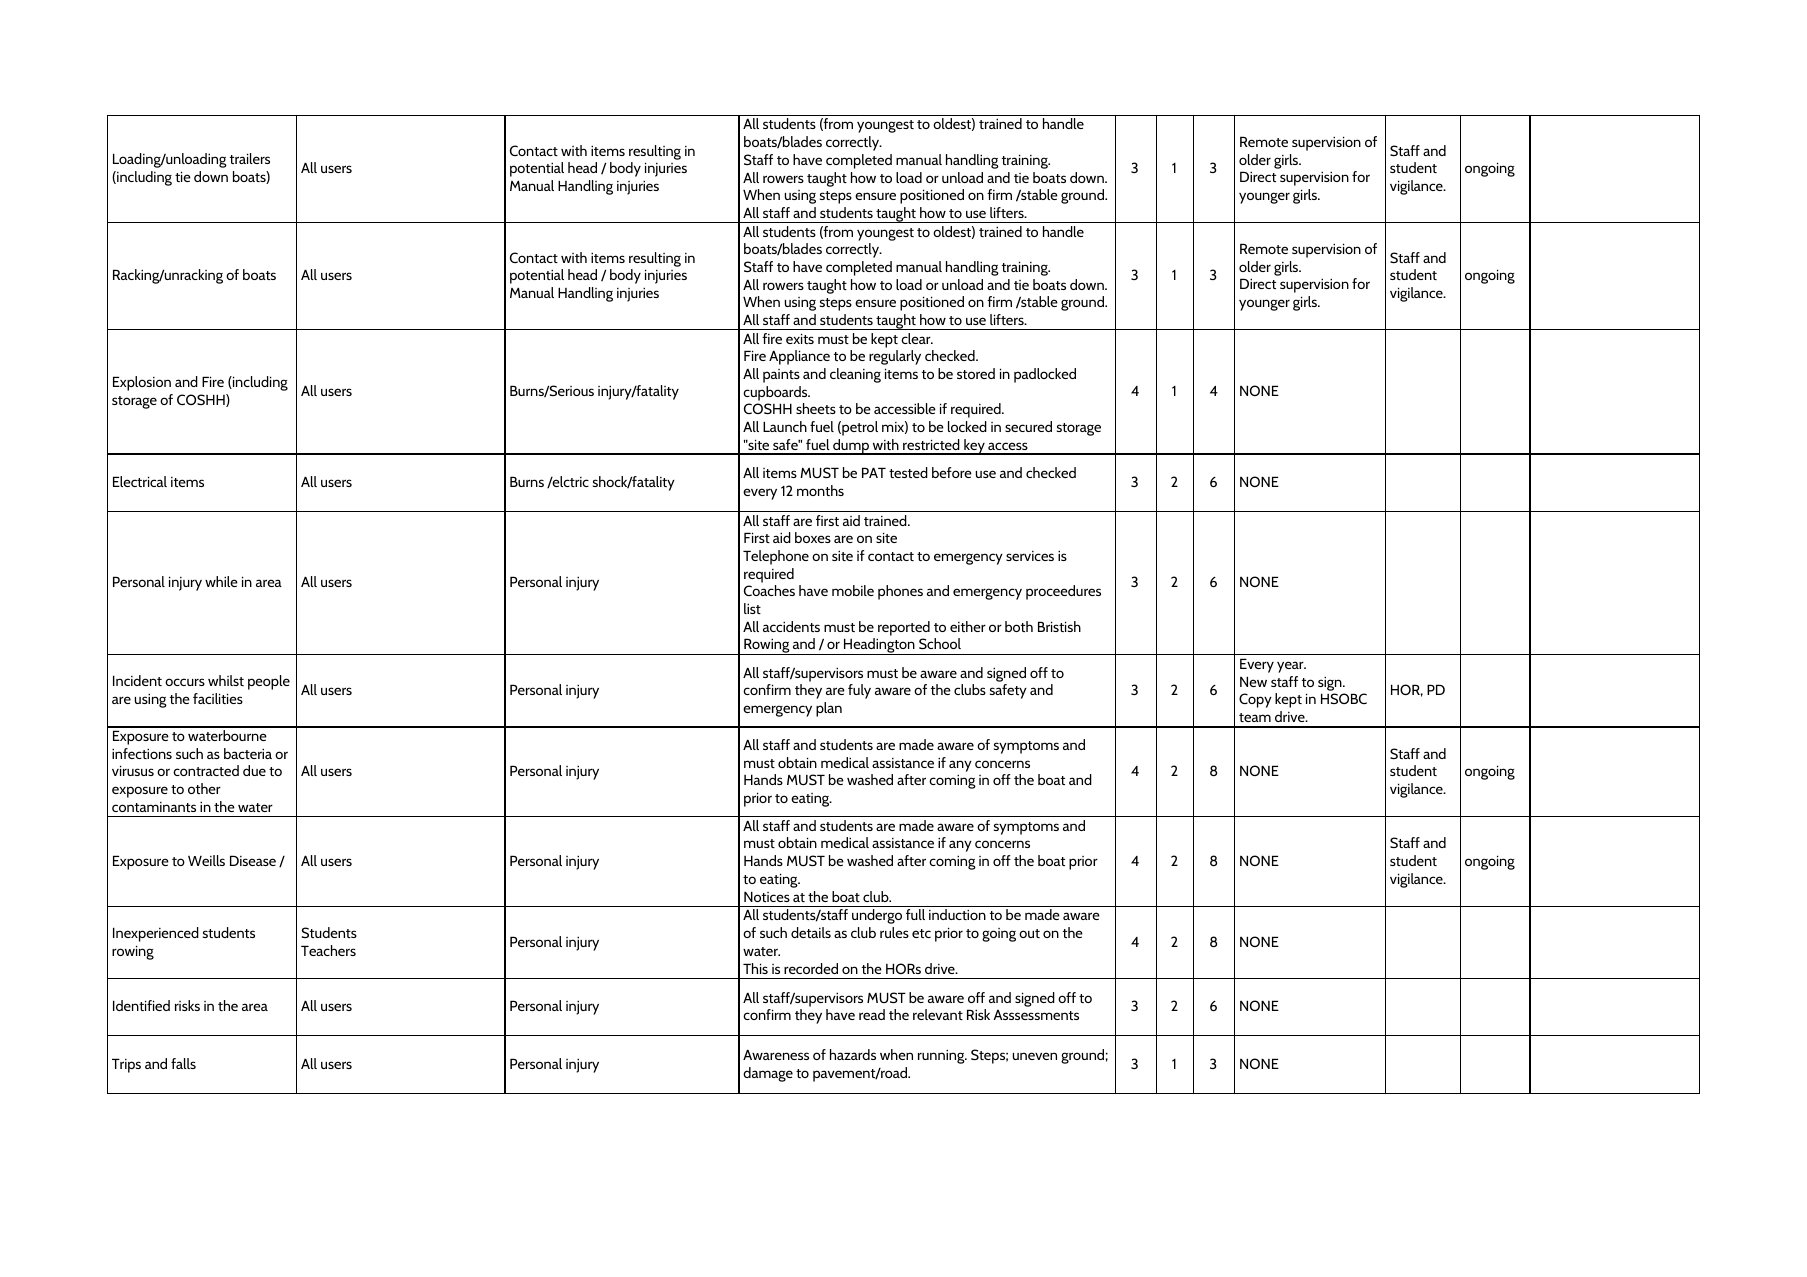 This screenshot has width=1807, height=1277. I want to click on paints, so click(781, 376).
